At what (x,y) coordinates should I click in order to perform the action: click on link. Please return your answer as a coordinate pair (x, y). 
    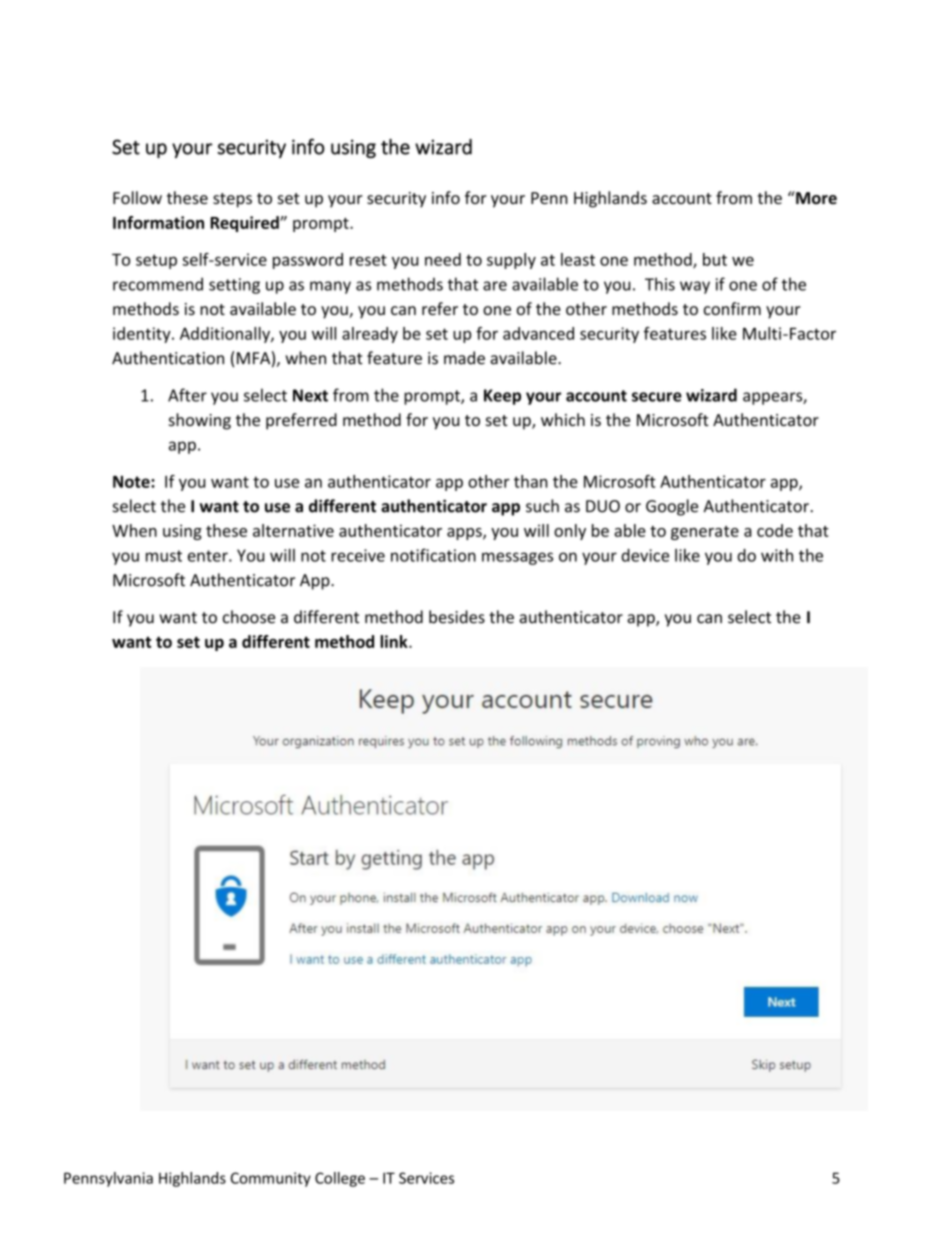
    Looking at the image, I should click on (395, 641).
